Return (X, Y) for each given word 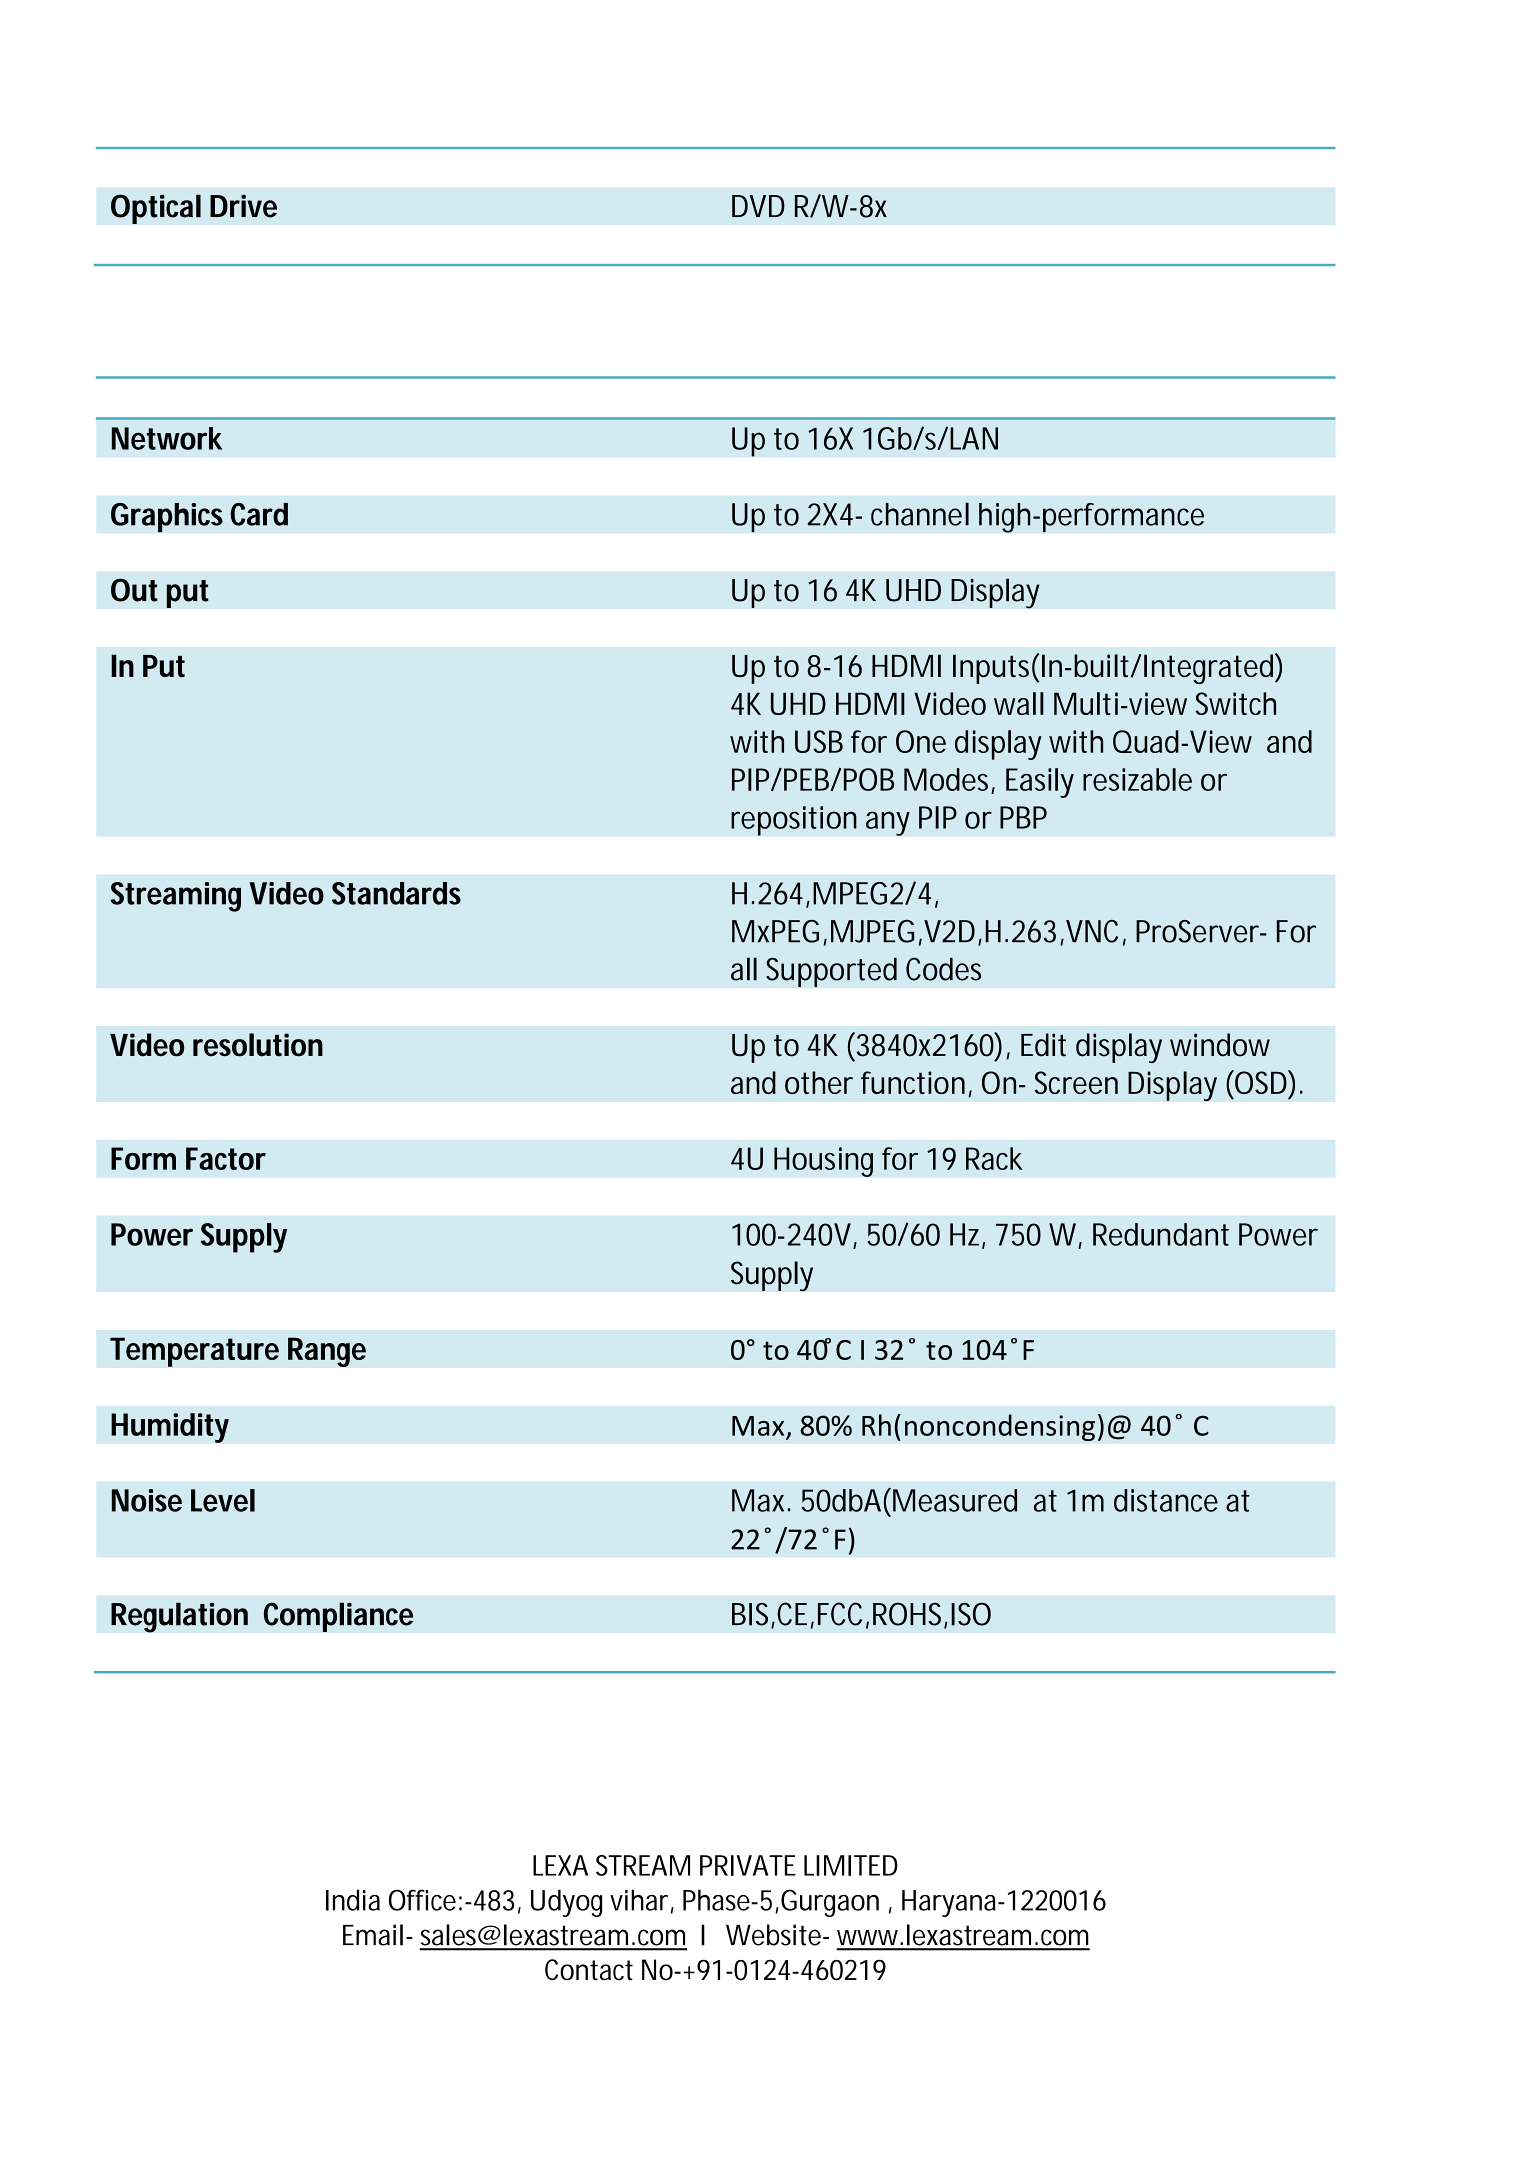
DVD (758, 206)
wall (1019, 703)
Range (327, 1352)
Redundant (1161, 1234)
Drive (243, 206)
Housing (823, 1162)
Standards (396, 893)
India (353, 1900)
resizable (1137, 779)
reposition (794, 821)
